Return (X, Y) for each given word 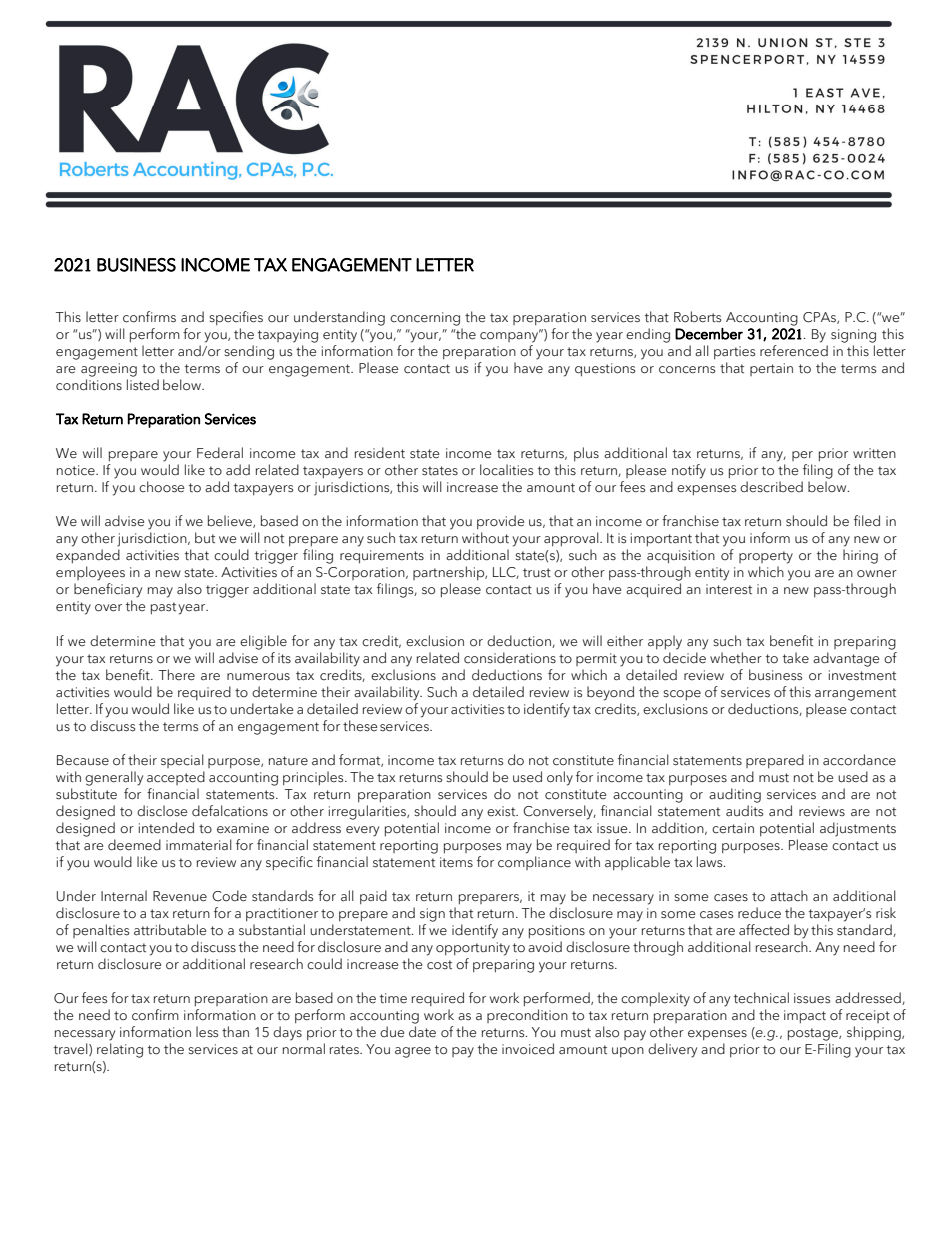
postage (814, 1034)
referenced (794, 351)
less (207, 1032)
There (177, 675)
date (422, 1032)
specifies (236, 318)
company (510, 336)
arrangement (855, 694)
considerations (510, 658)
